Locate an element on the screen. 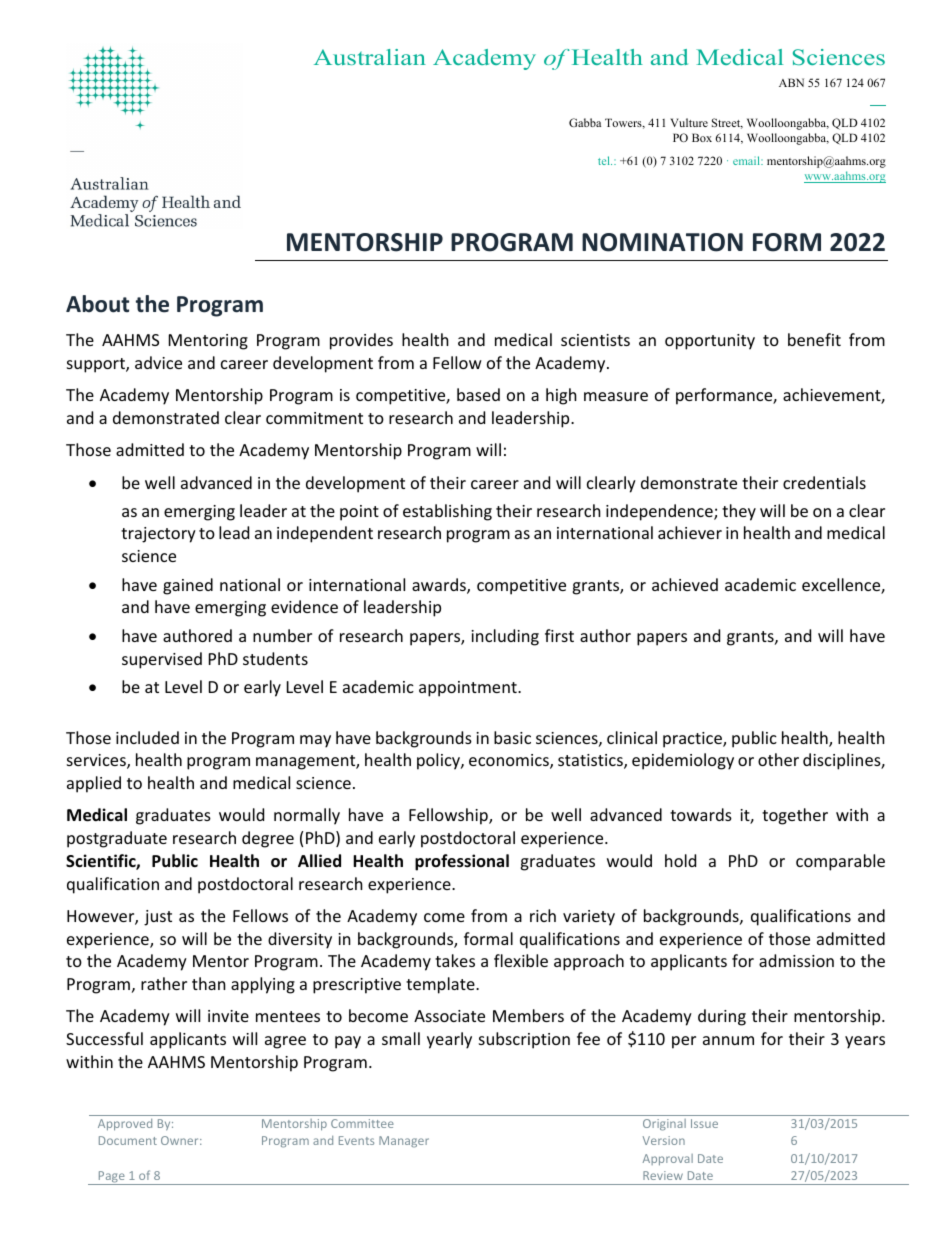 The image size is (952, 1233). Australian is located at coordinates (370, 57).
